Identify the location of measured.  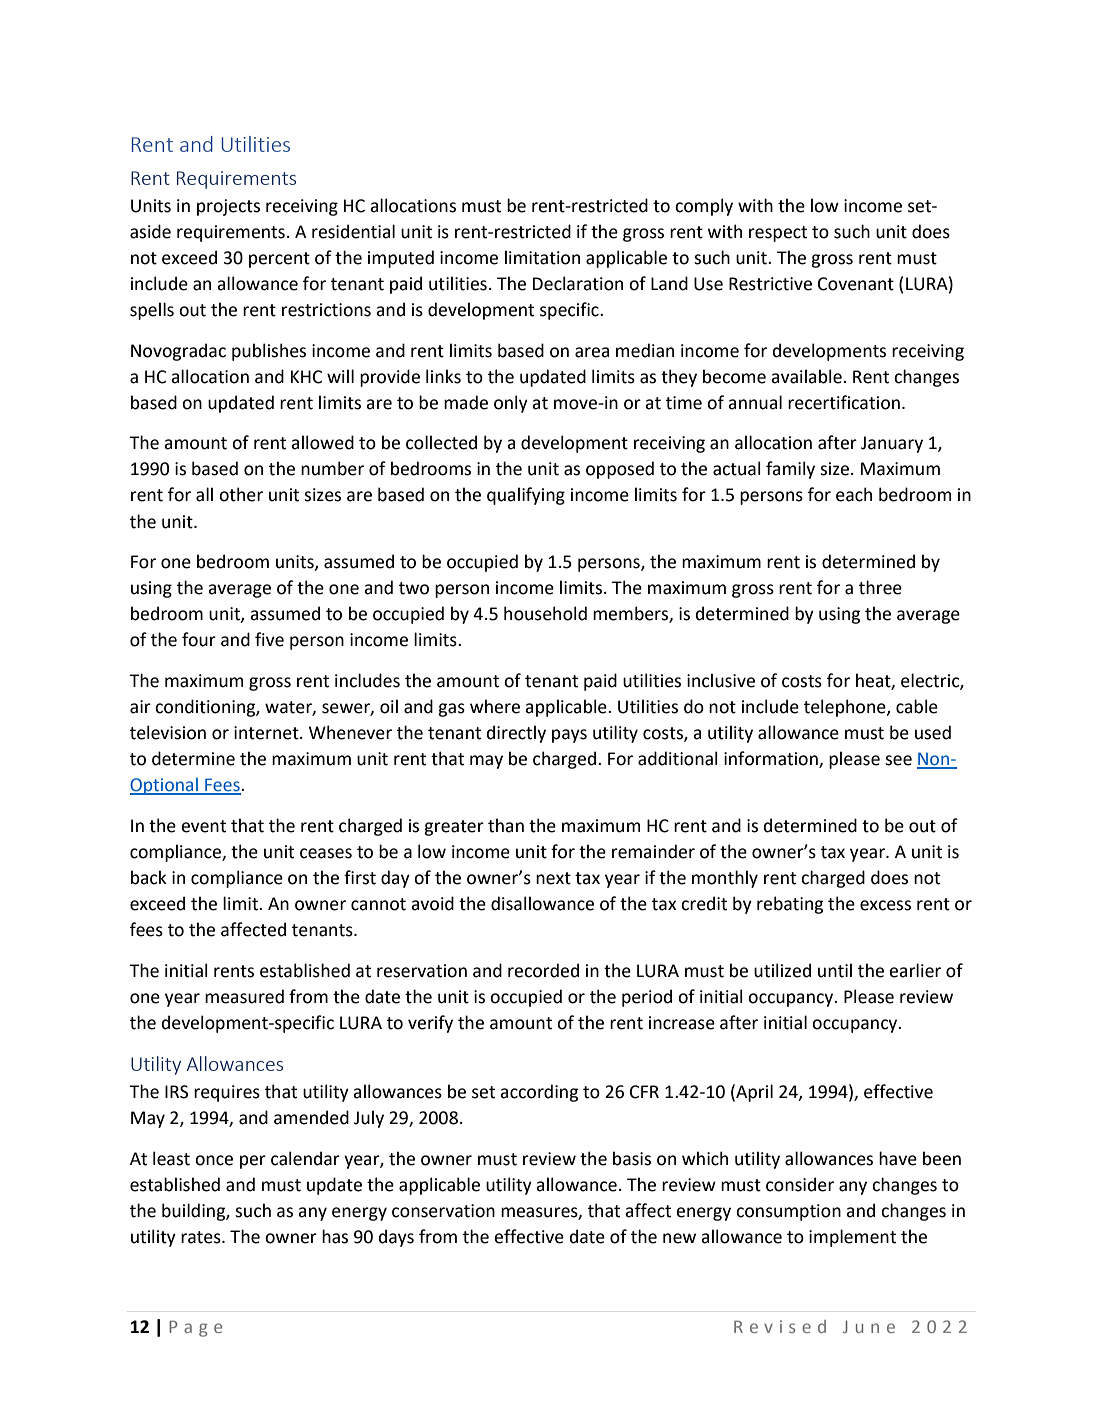
(244, 996).
